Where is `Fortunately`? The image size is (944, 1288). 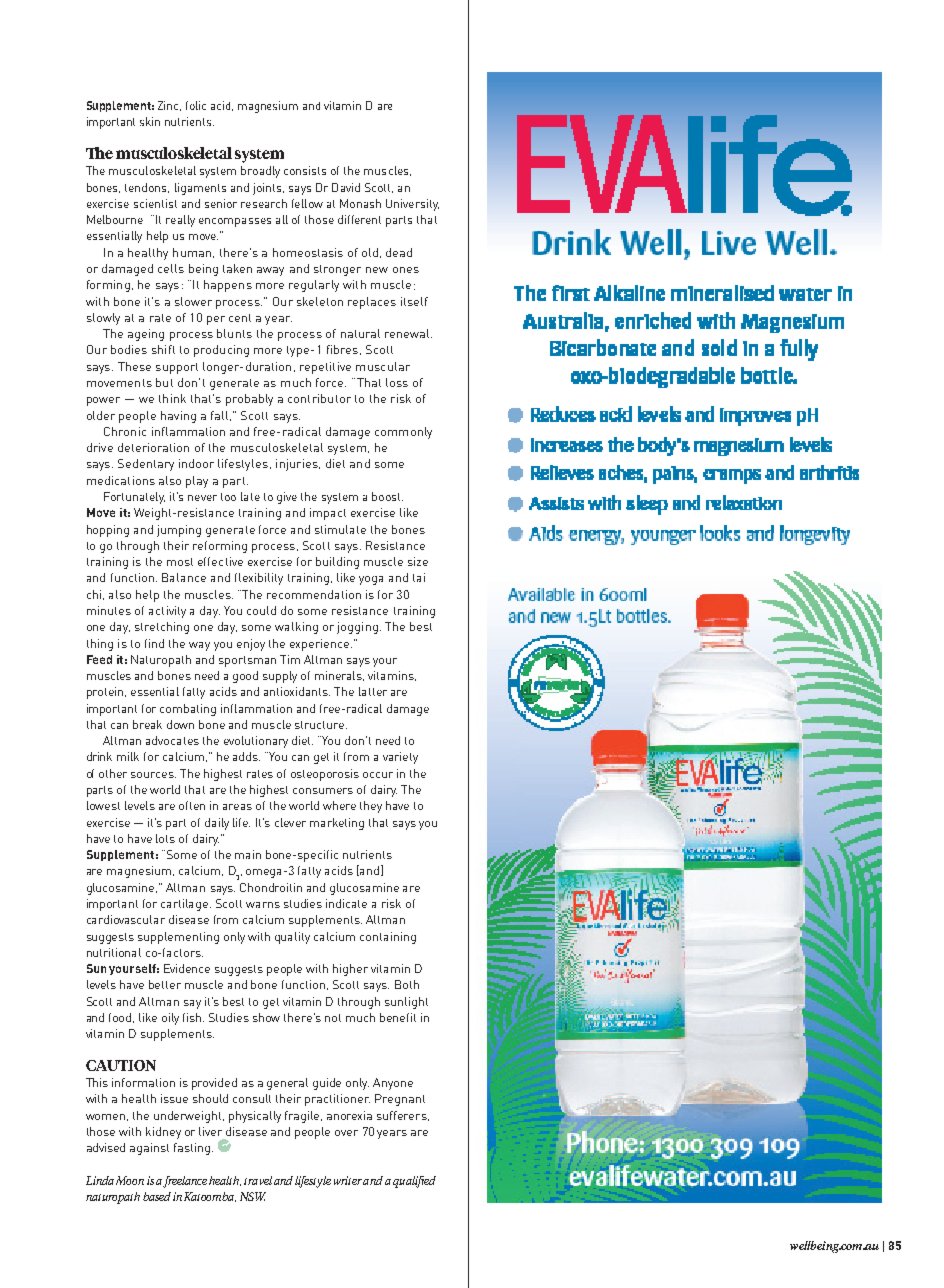 Fortunately is located at coordinates (134, 498).
